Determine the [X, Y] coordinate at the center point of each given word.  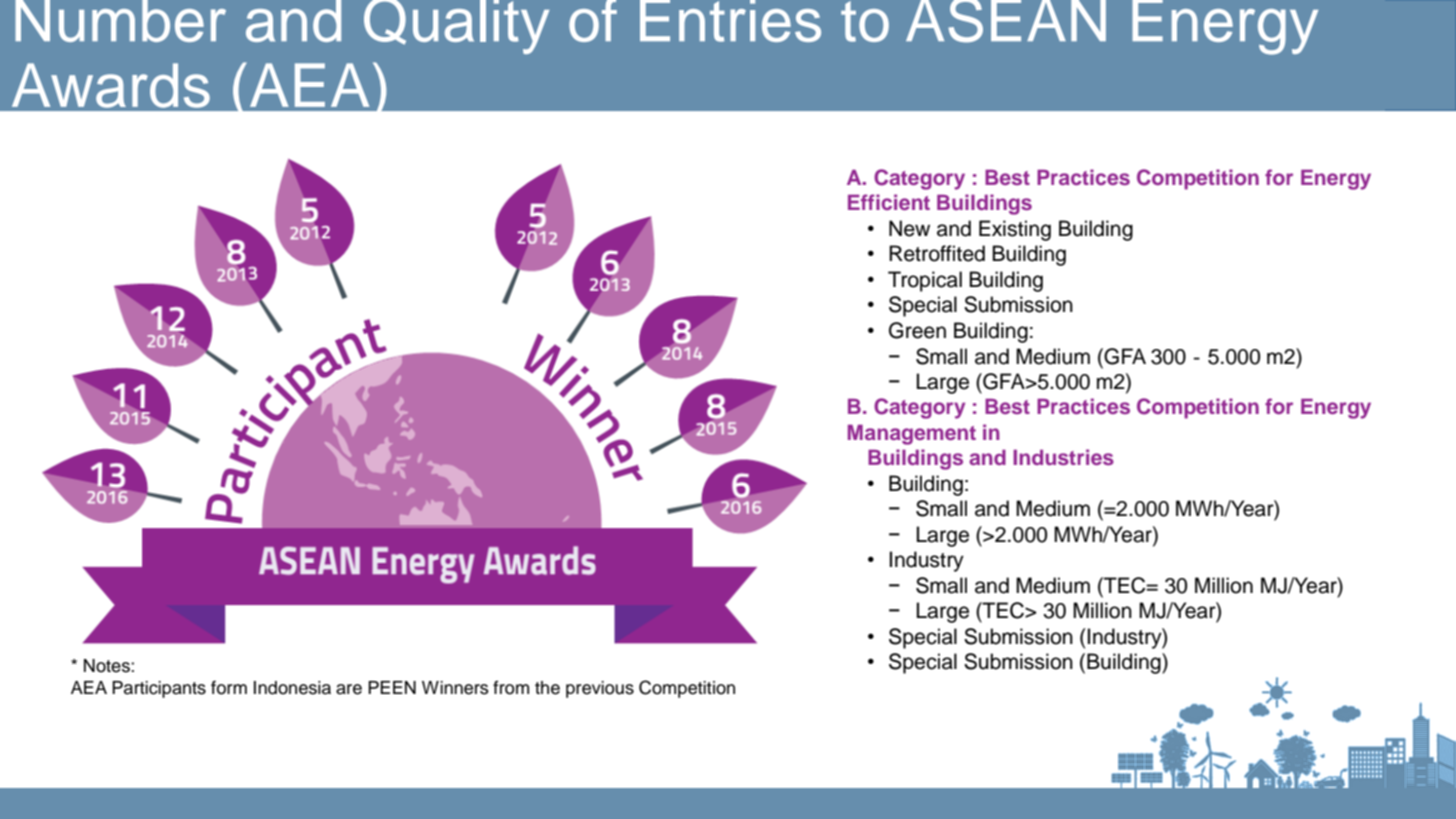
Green [917, 330]
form [229, 687]
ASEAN [1006, 21]
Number [120, 21]
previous [600, 689]
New [909, 228]
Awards [111, 85]
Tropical [925, 281]
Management [912, 434]
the [547, 688]
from [511, 687]
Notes [108, 666]
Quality [456, 27]
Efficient [889, 202]
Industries [1063, 457]
